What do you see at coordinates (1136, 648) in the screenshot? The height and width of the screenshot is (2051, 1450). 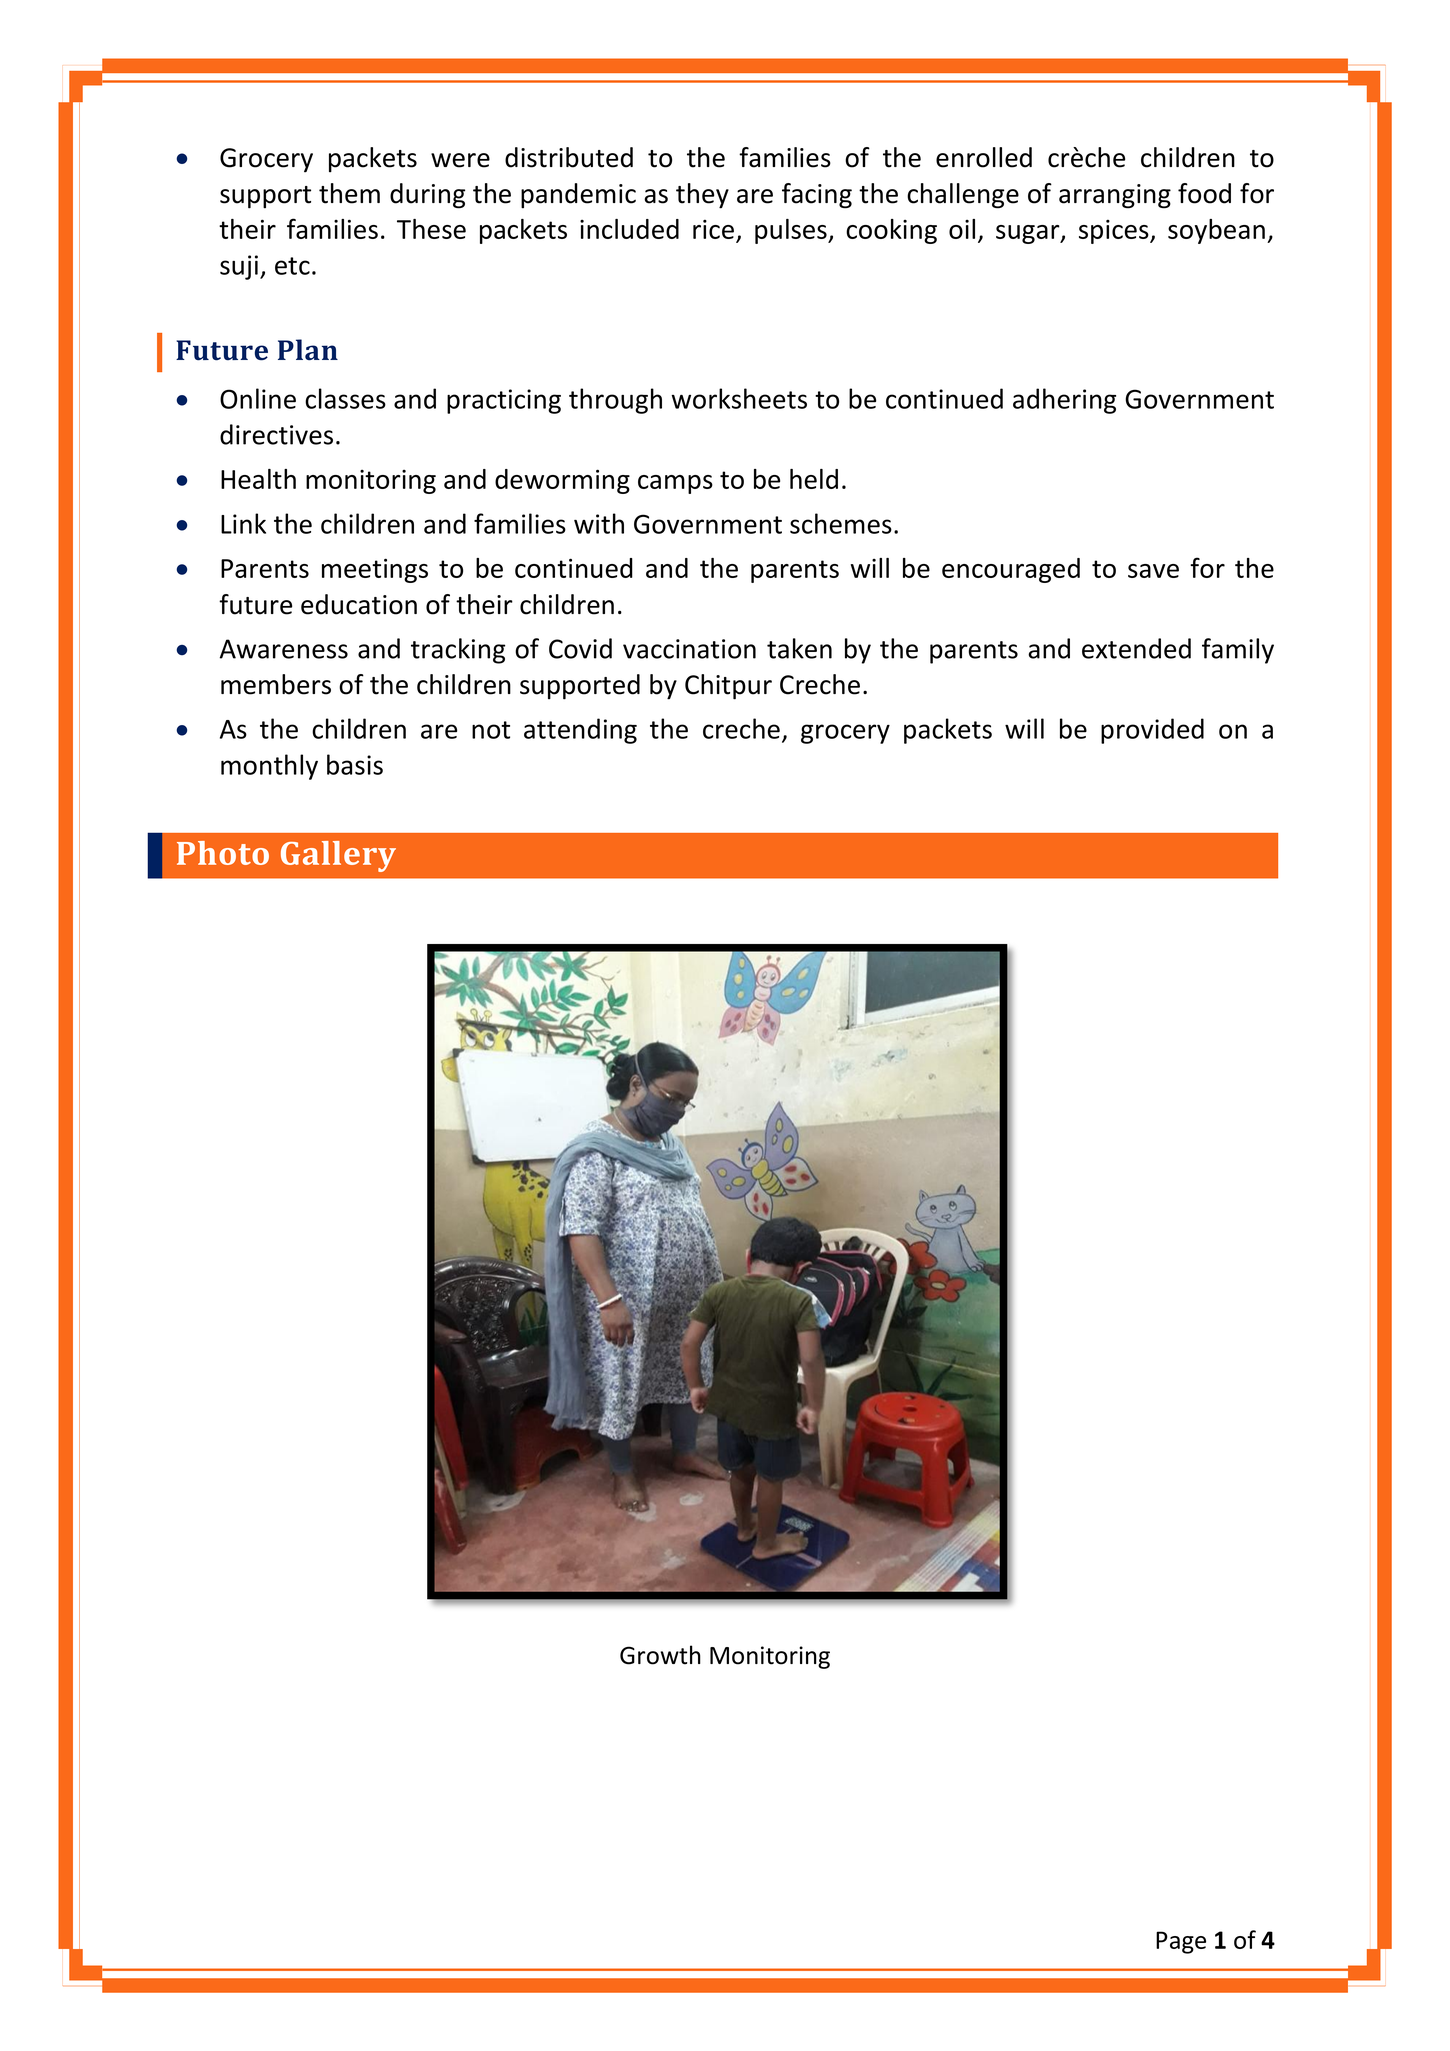 I see `extended` at bounding box center [1136, 648].
